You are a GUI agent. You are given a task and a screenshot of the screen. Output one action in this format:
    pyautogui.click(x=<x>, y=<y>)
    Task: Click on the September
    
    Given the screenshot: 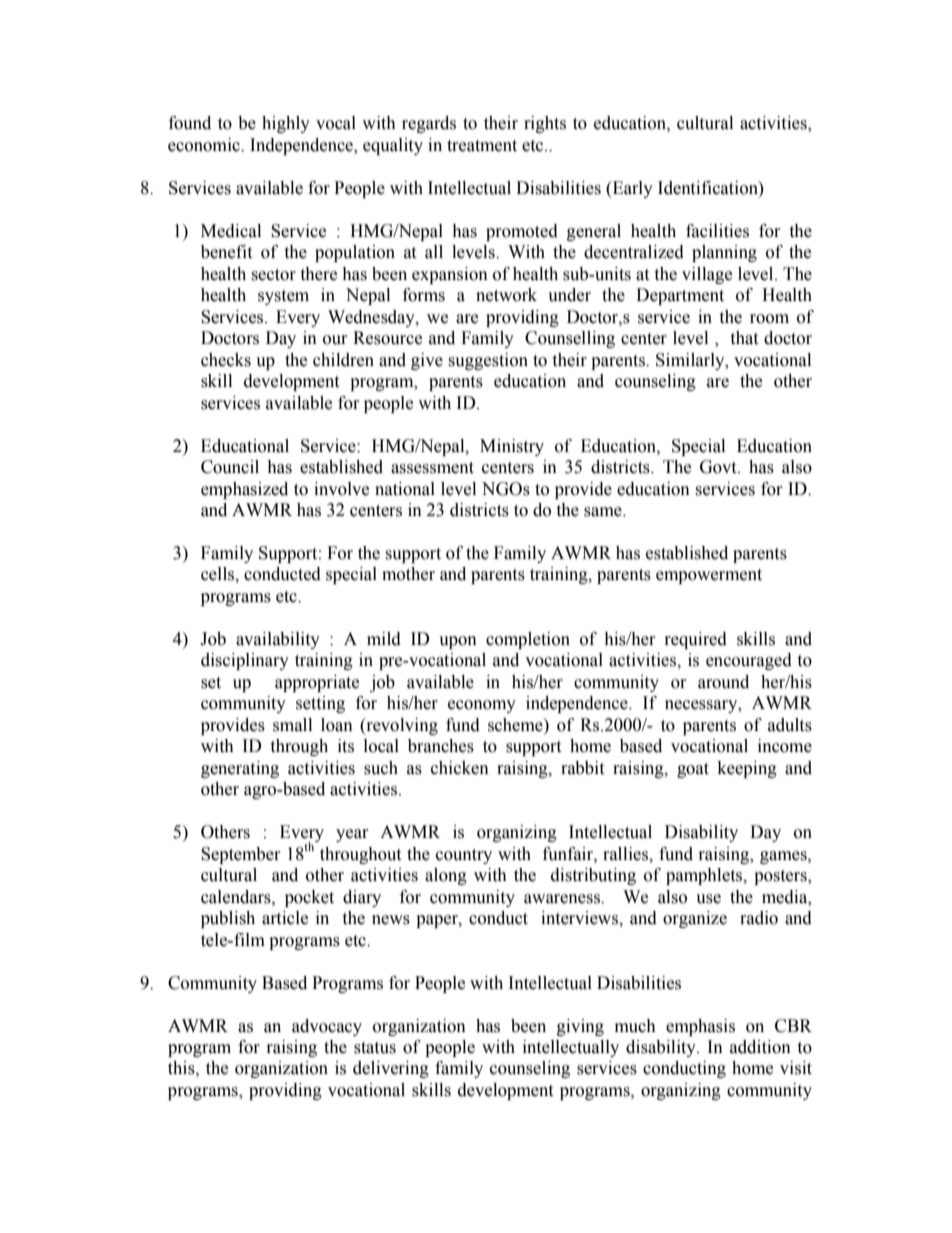 What is the action you would take?
    pyautogui.click(x=241, y=855)
